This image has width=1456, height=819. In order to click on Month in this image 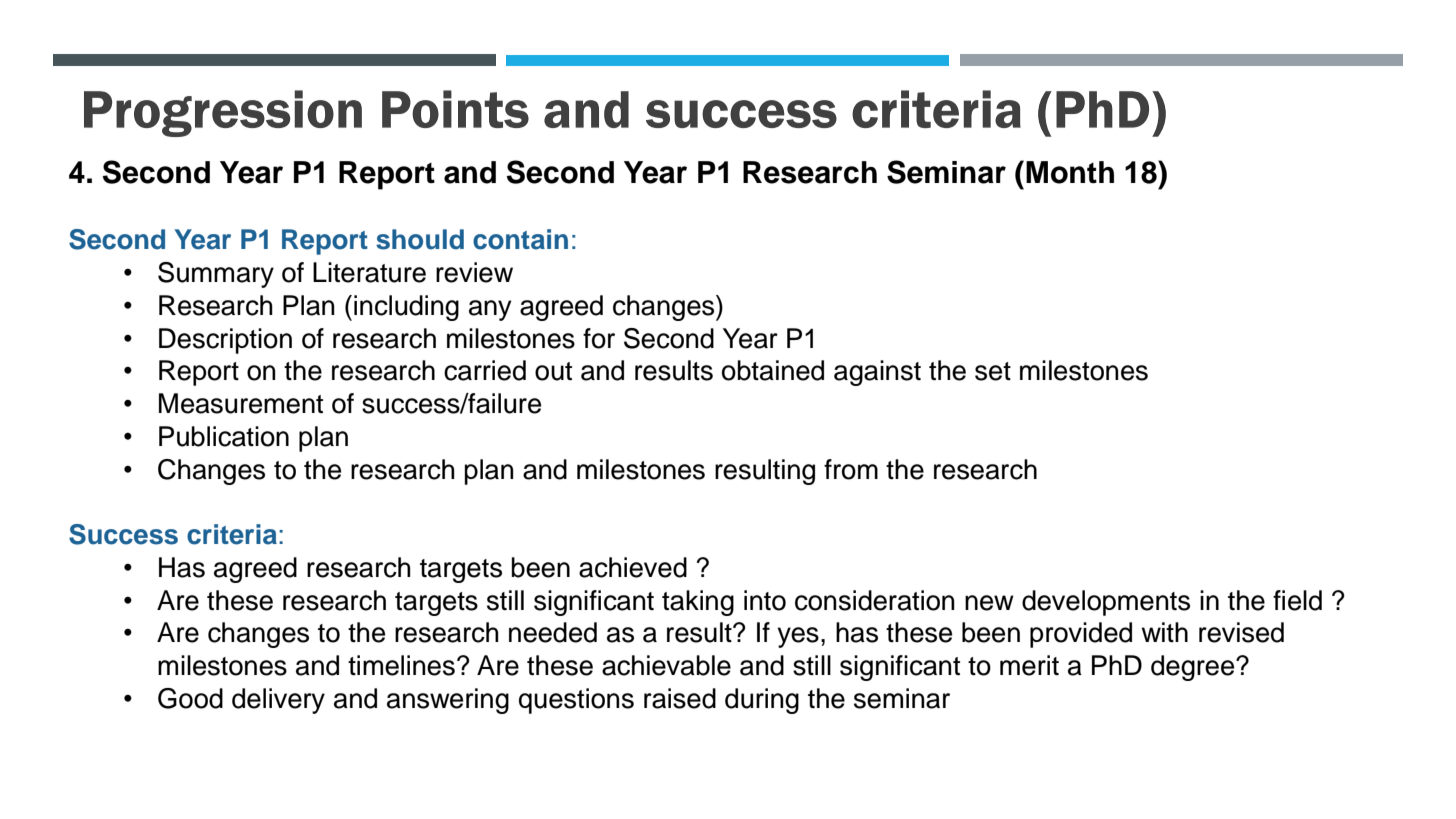, I will do `click(1070, 172)`.
